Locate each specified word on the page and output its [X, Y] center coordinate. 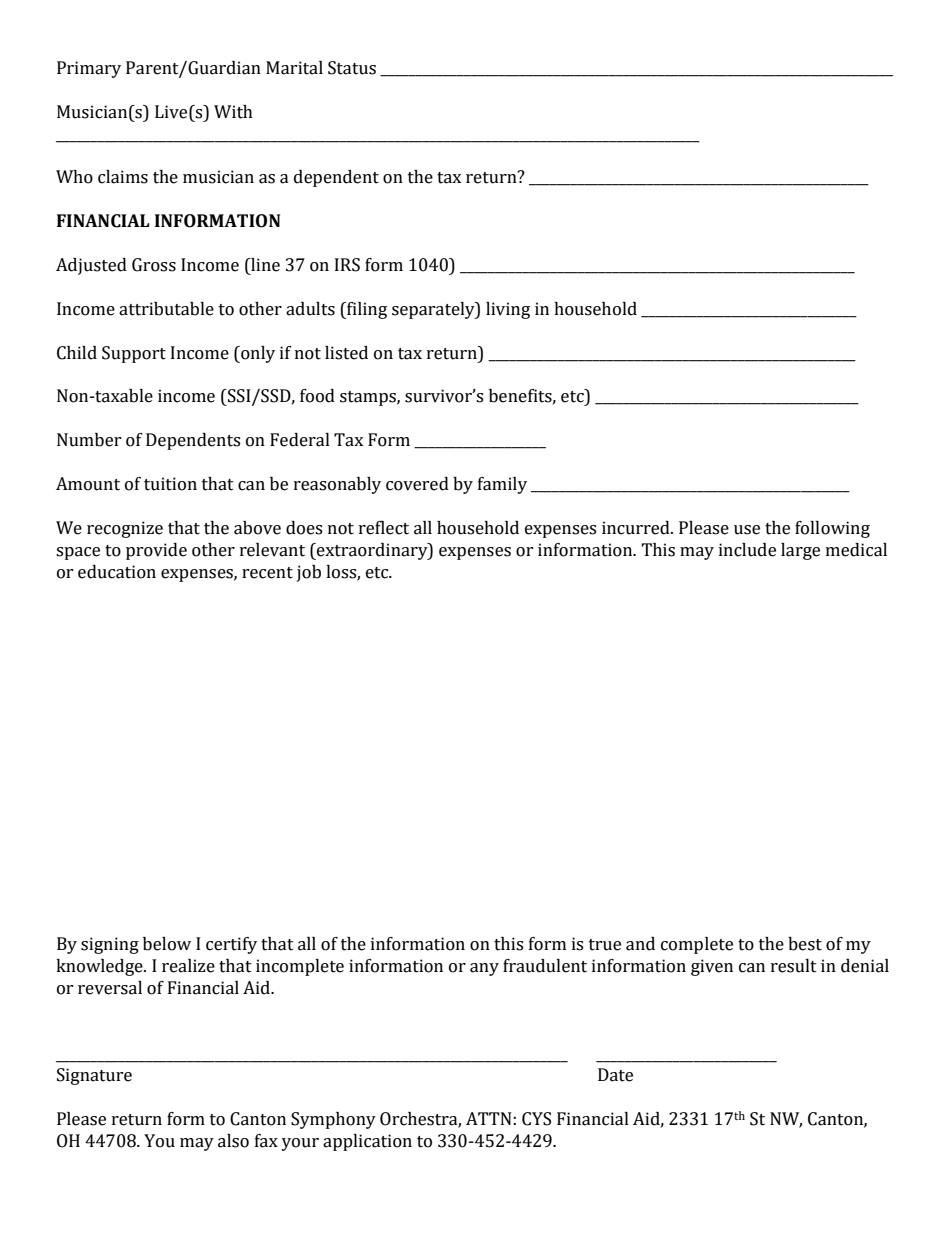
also [233, 1141]
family [502, 485]
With [233, 112]
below [167, 944]
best [805, 944]
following [832, 529]
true [605, 945]
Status [352, 68]
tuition [170, 484]
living [508, 310]
